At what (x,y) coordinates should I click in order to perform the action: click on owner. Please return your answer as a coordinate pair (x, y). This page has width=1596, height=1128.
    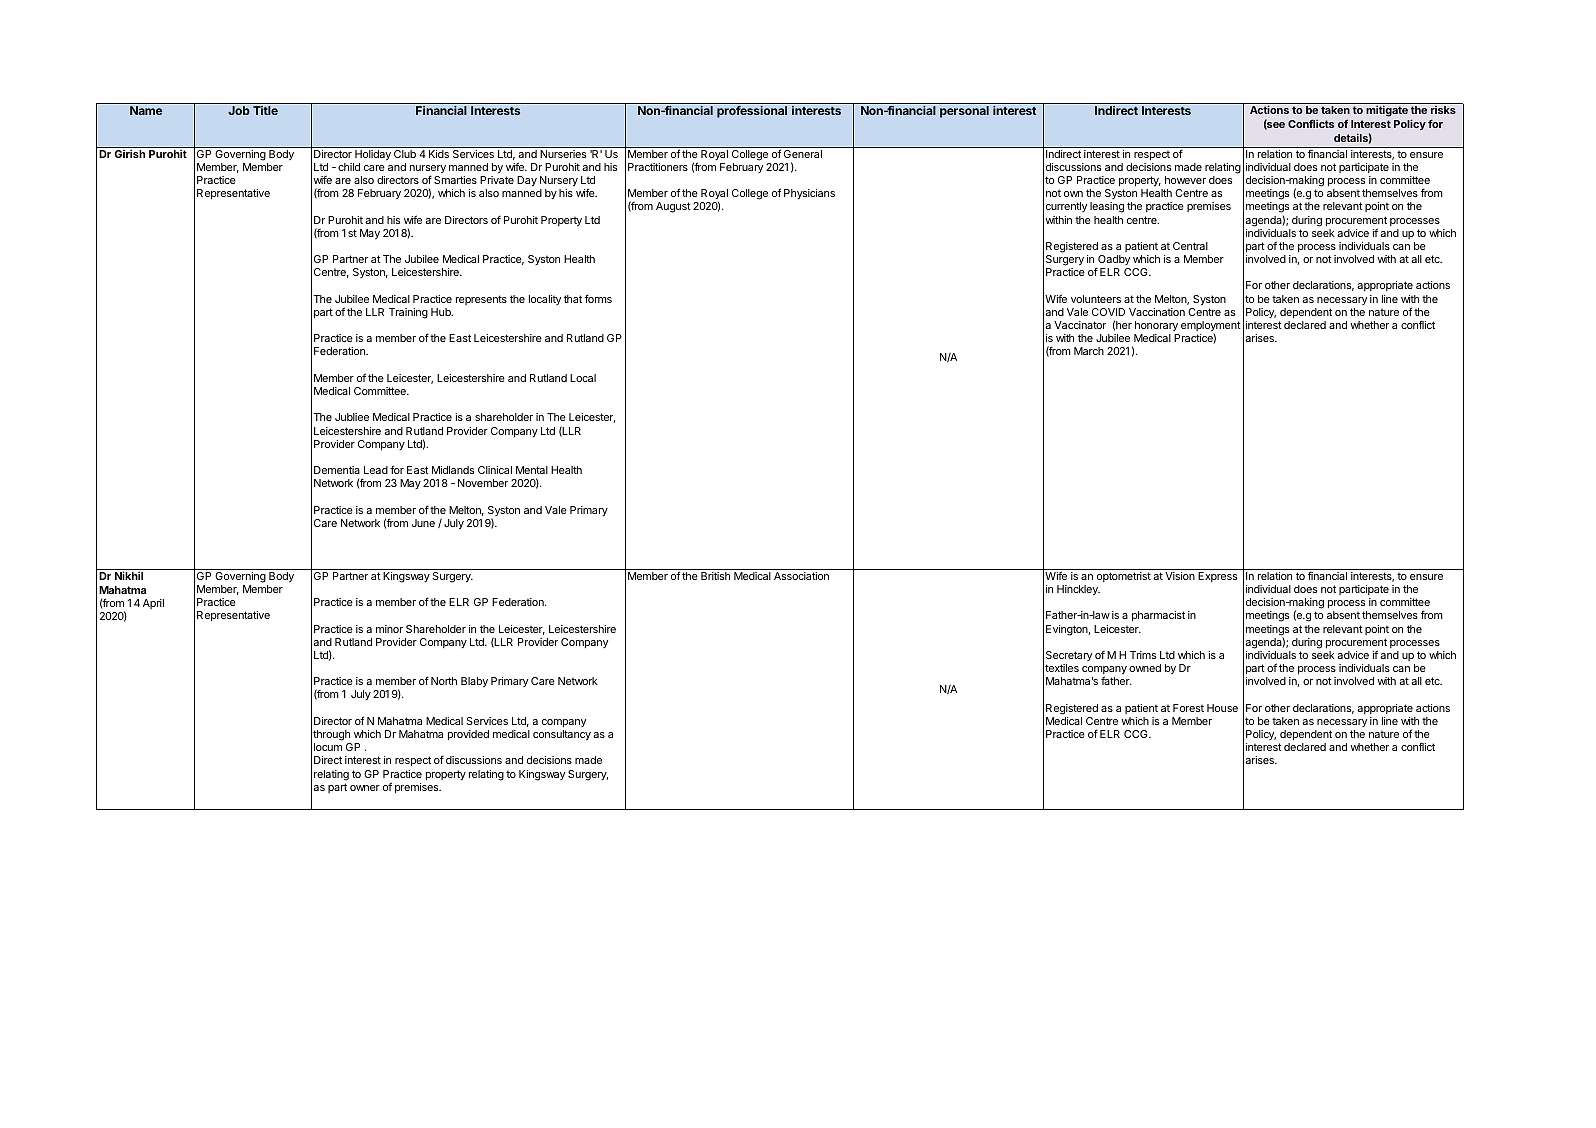
    Looking at the image, I should click on (365, 788).
